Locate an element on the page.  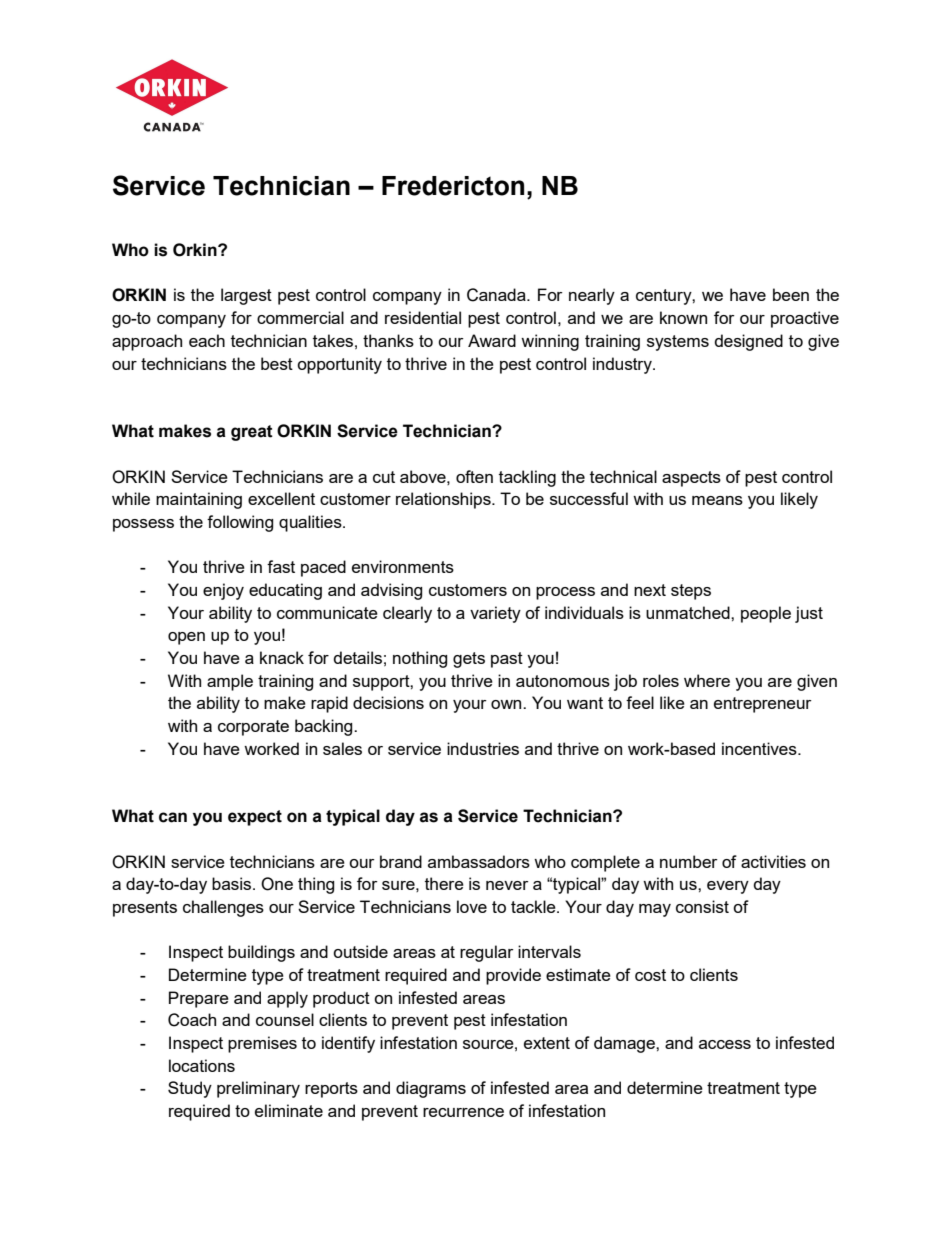
designed is located at coordinates (748, 342).
